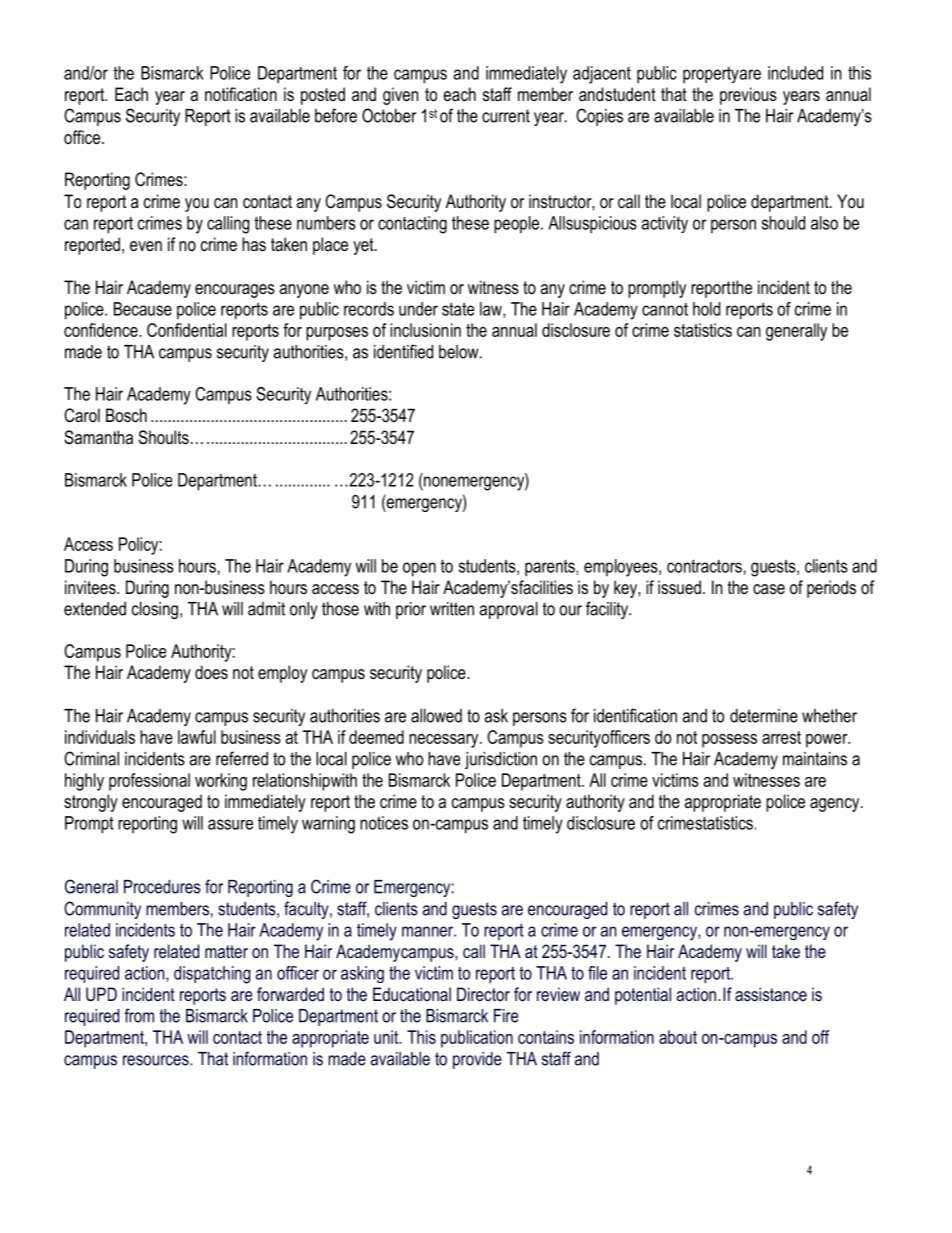  What do you see at coordinates (704, 566) in the document?
I see `contractors` at bounding box center [704, 566].
